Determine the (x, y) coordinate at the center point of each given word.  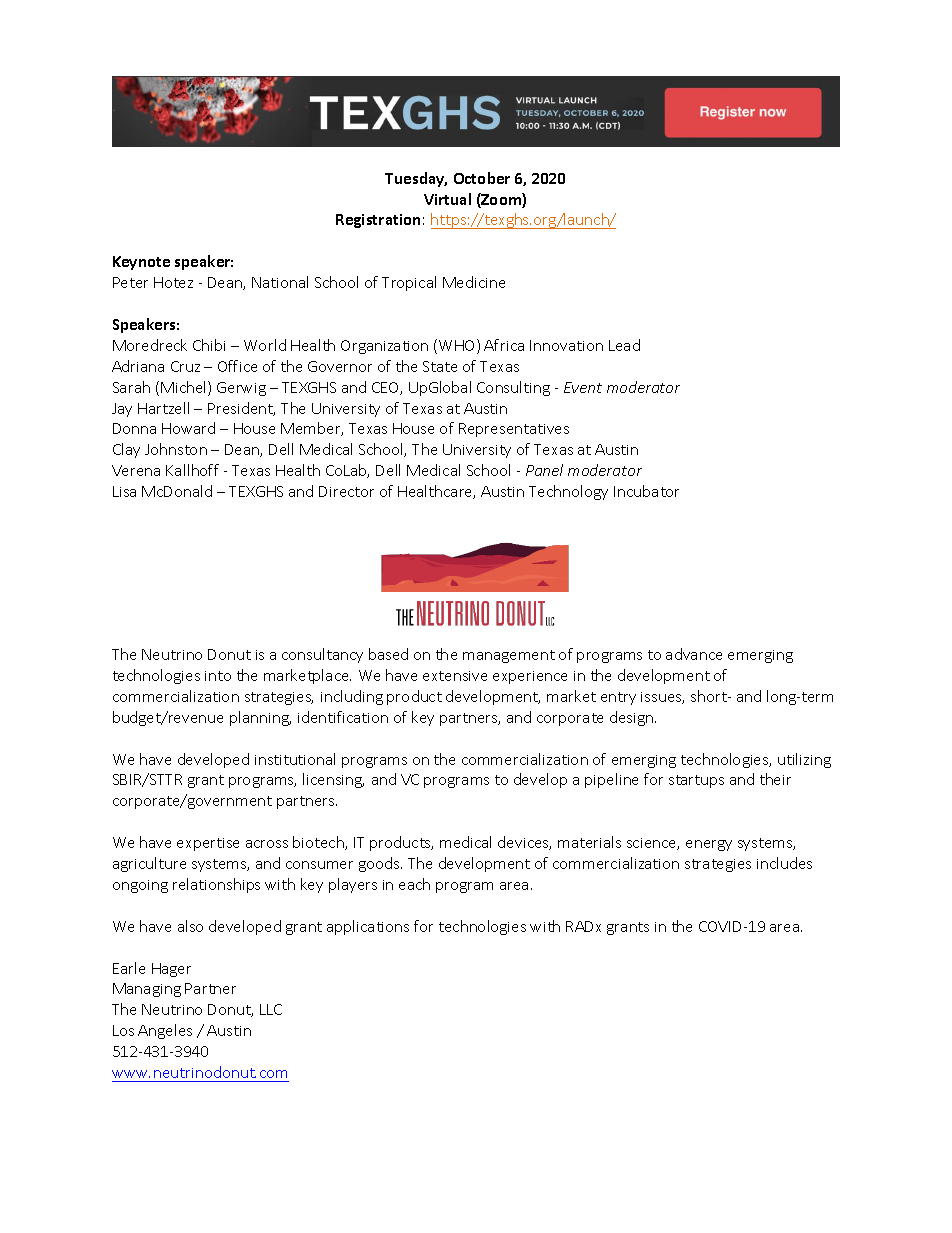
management (509, 656)
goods (380, 864)
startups (696, 781)
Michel (185, 388)
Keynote (141, 263)
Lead (624, 345)
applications (368, 927)
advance (694, 654)
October (482, 178)
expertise (208, 844)
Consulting (513, 388)
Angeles (165, 1031)
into (218, 676)
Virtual (447, 199)
